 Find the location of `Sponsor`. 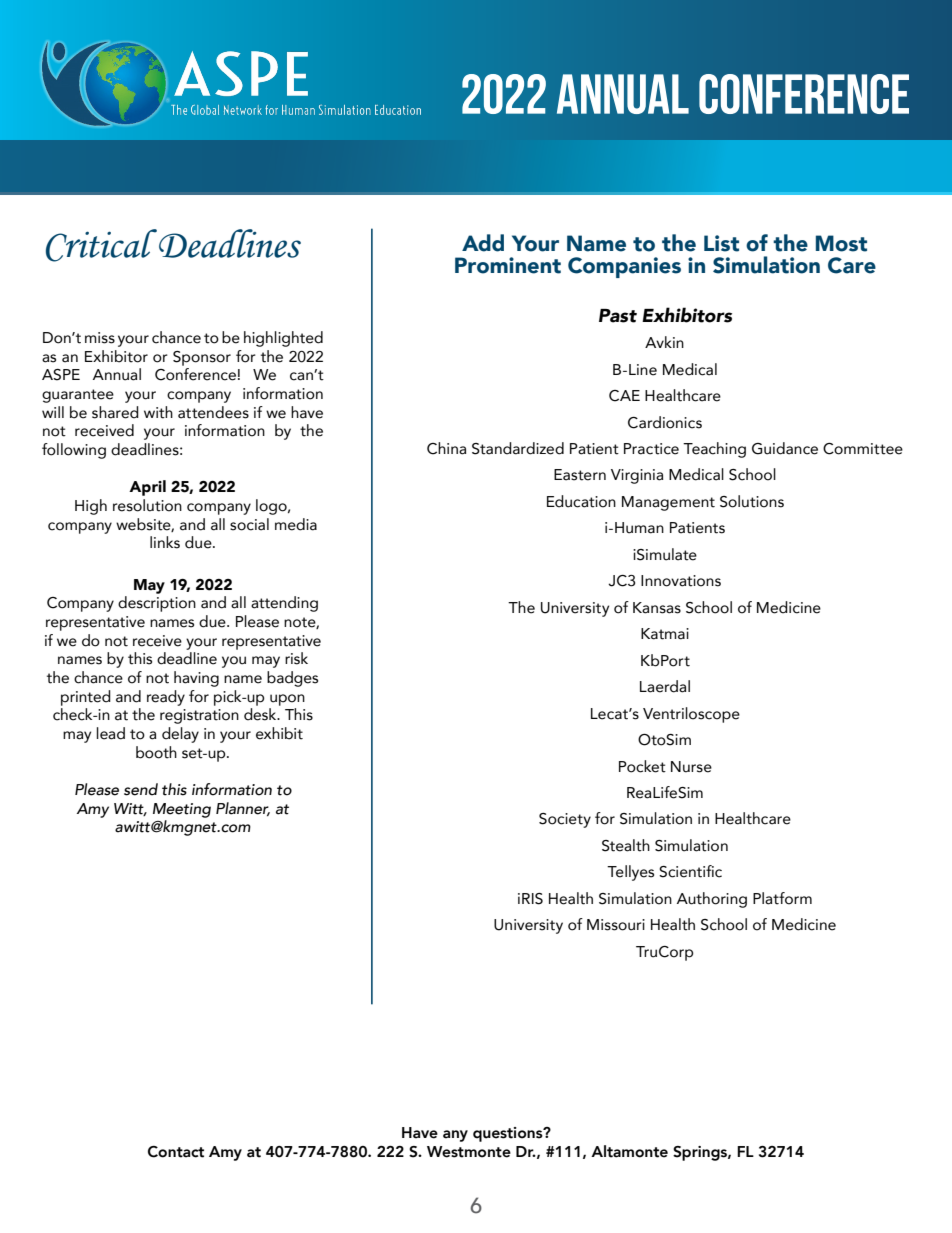

Sponsor is located at coordinates (202, 358).
